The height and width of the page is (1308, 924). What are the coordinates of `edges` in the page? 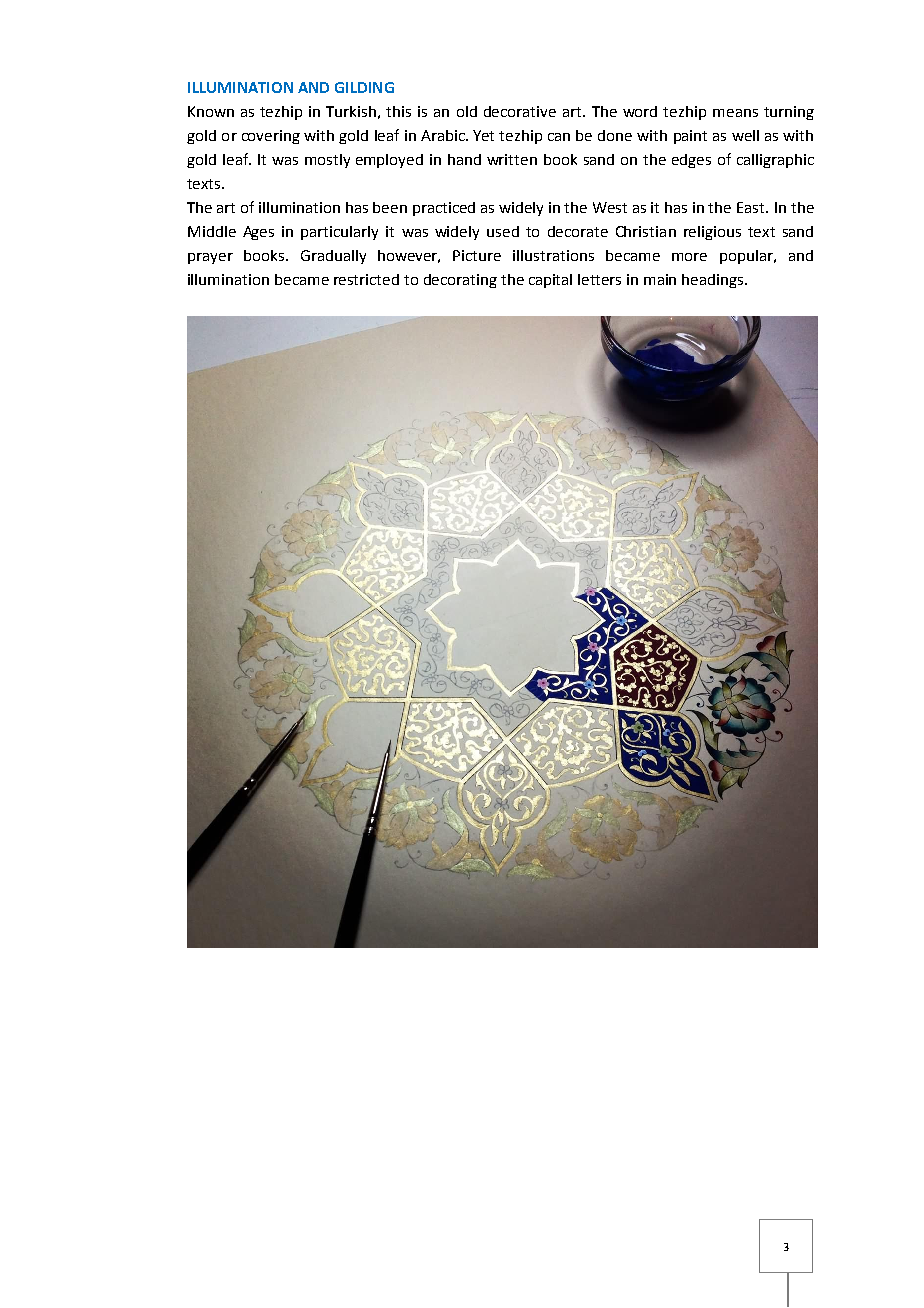 It's located at (691, 161).
